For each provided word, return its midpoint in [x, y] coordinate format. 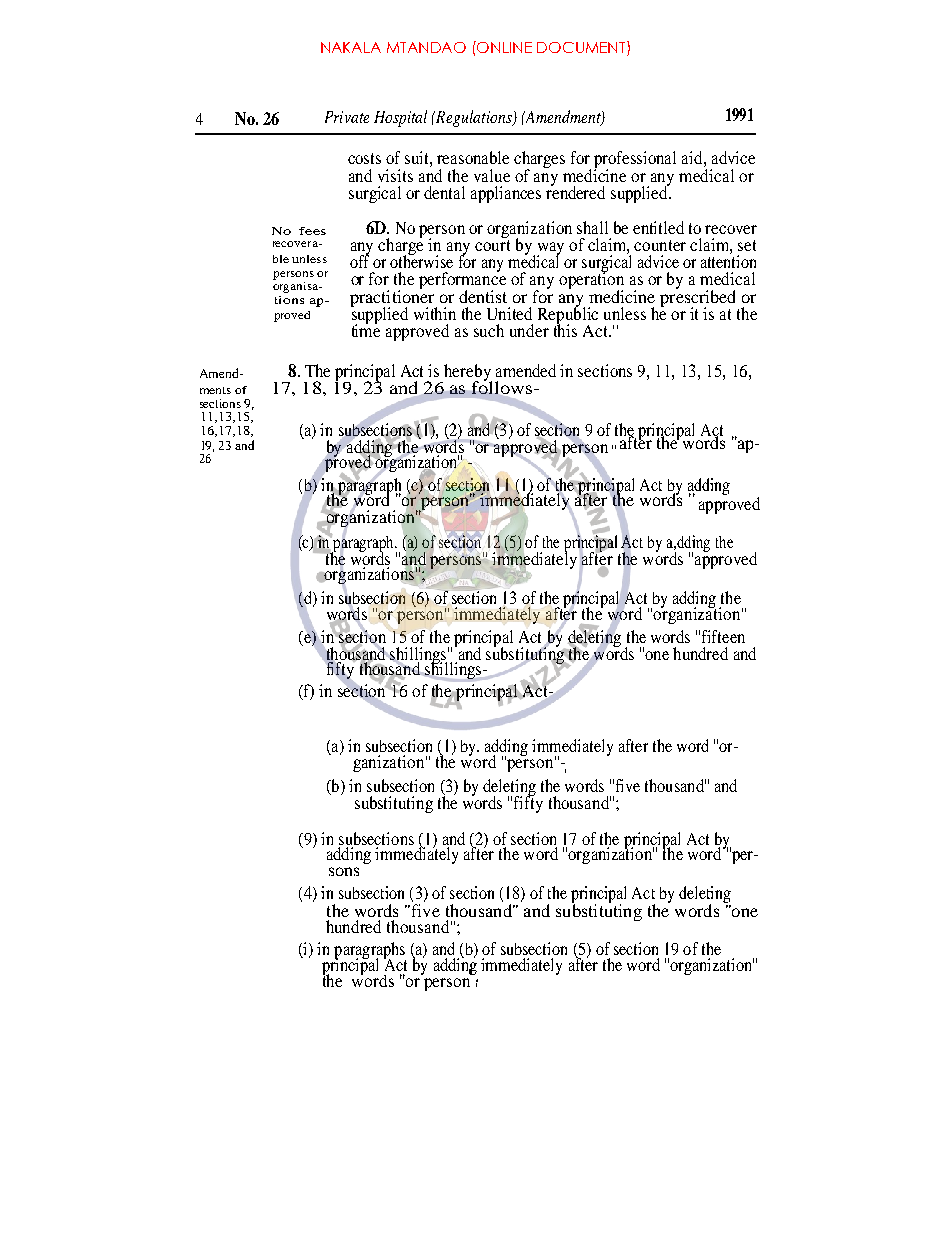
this [565, 329]
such [489, 330]
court [492, 245]
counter [660, 245]
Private [347, 117]
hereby [468, 374]
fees [312, 231]
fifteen [723, 636]
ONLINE [504, 47]
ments [215, 390]
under [529, 330]
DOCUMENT [582, 48]
